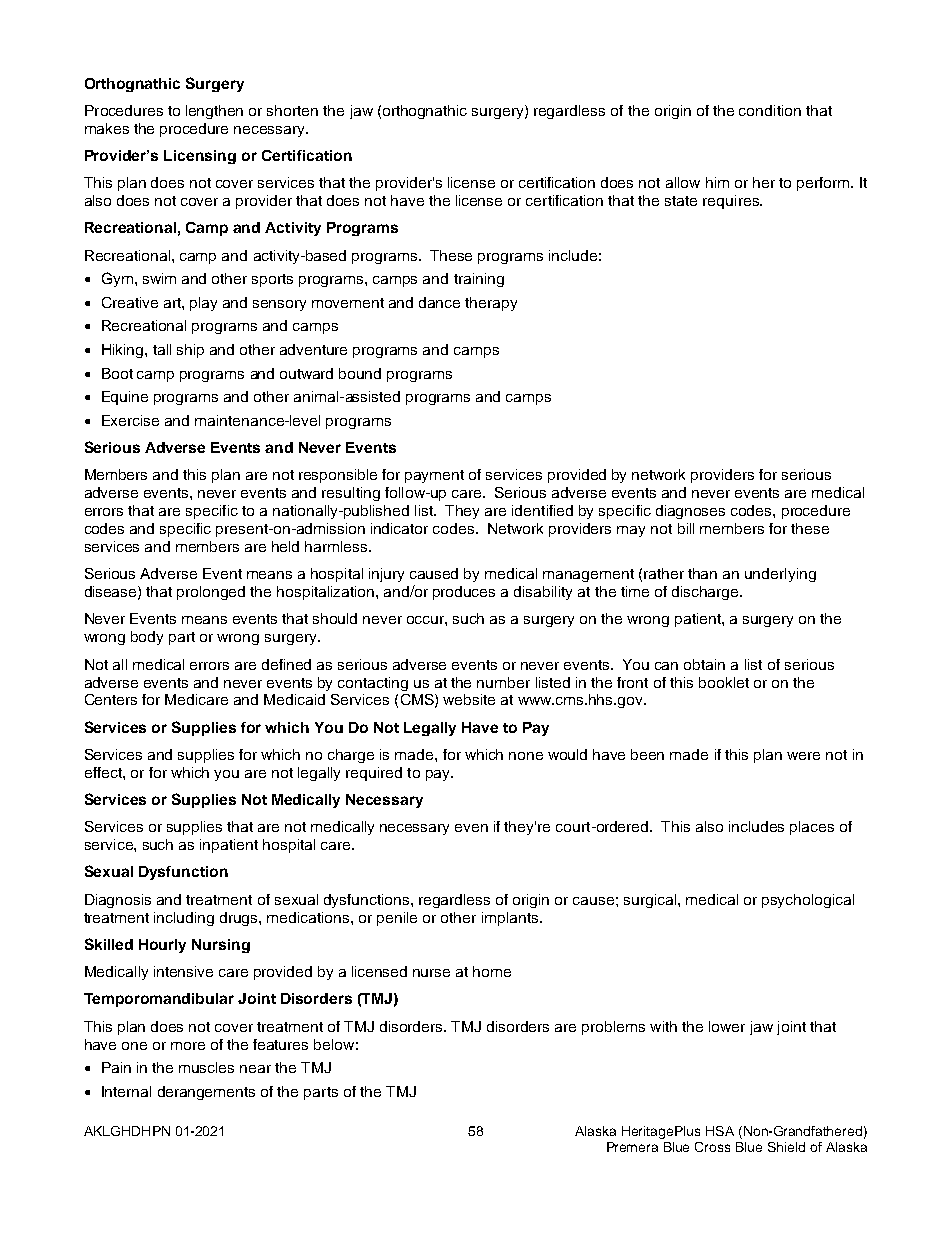 The width and height of the screenshot is (952, 1233). I want to click on Licensing, so click(200, 157).
